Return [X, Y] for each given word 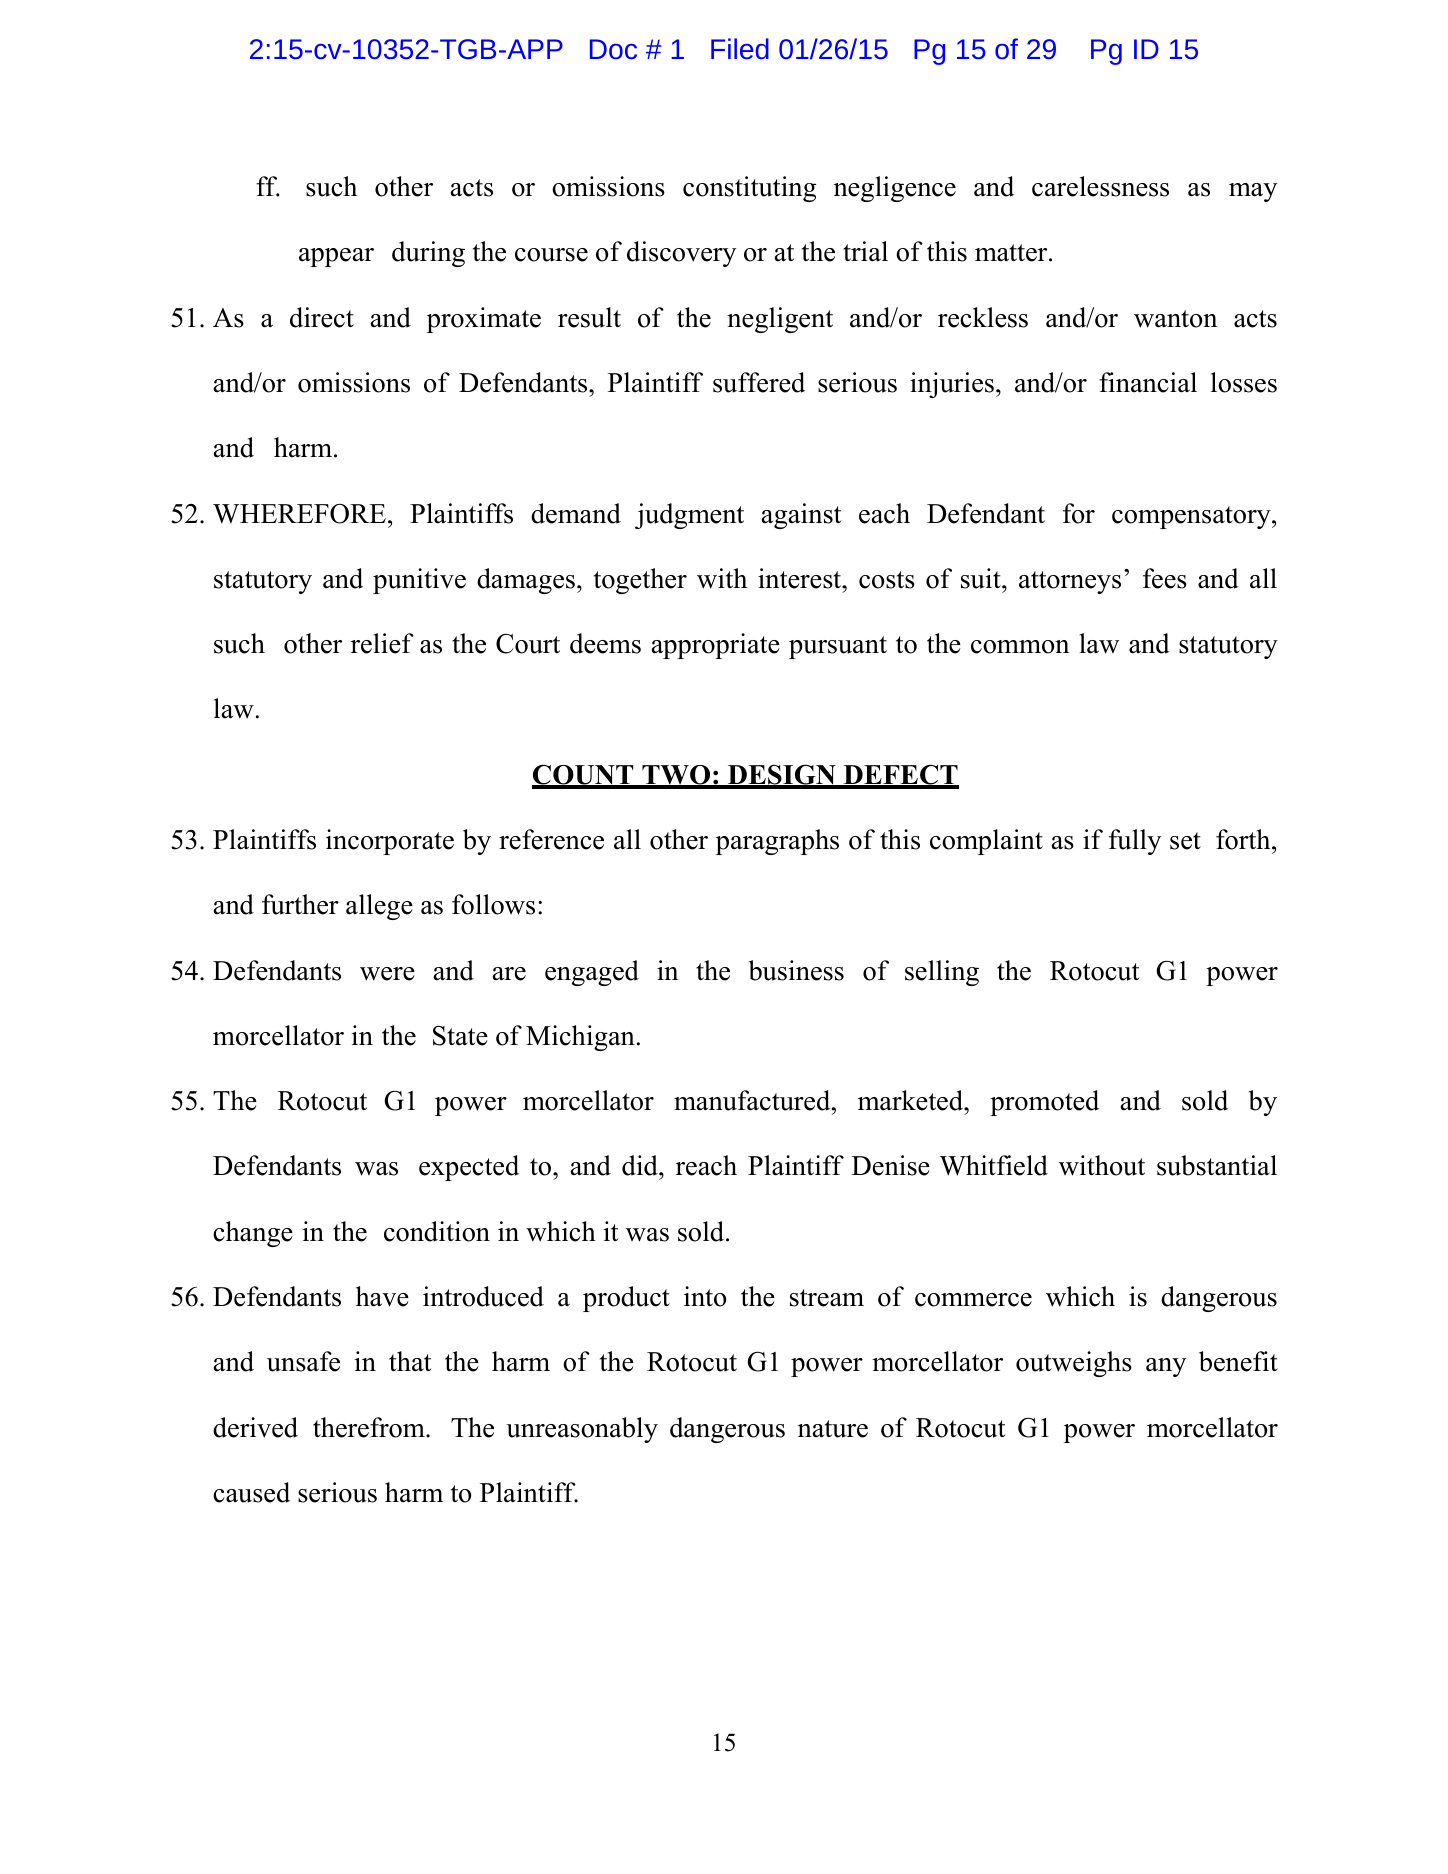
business [796, 970]
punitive [419, 581]
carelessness [1100, 186]
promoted [1044, 1103]
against [801, 516]
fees [1165, 578]
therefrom [370, 1427]
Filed [740, 48]
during [428, 254]
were [387, 974]
